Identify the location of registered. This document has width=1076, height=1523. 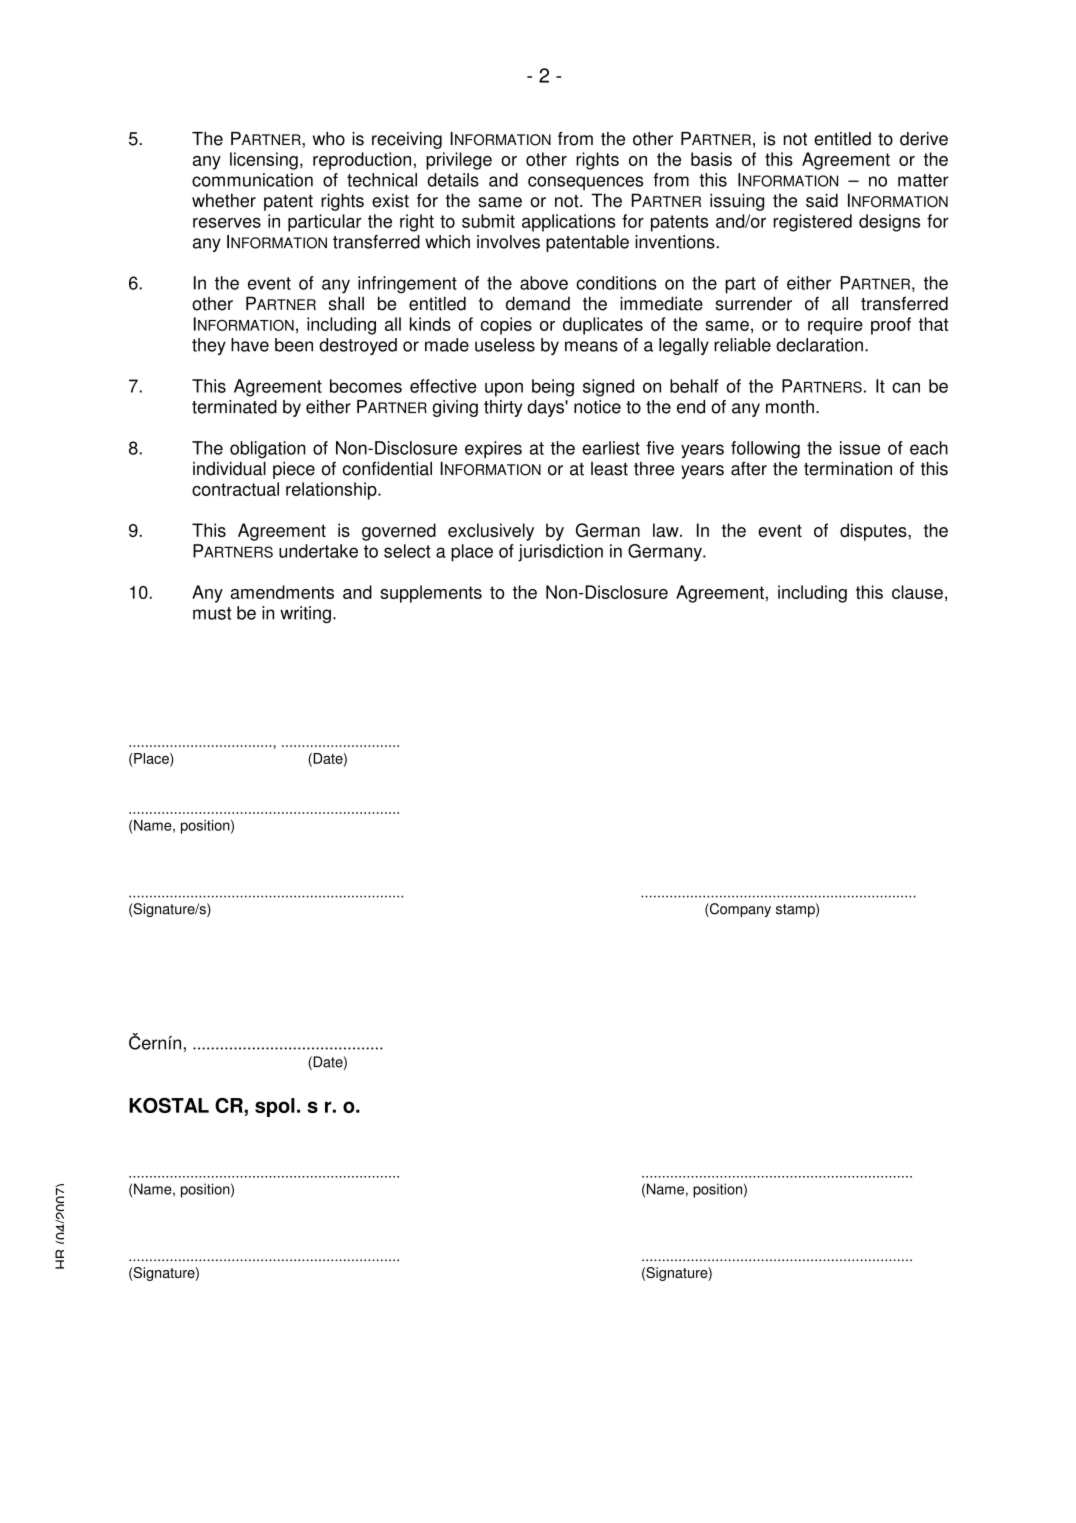
(812, 223).
